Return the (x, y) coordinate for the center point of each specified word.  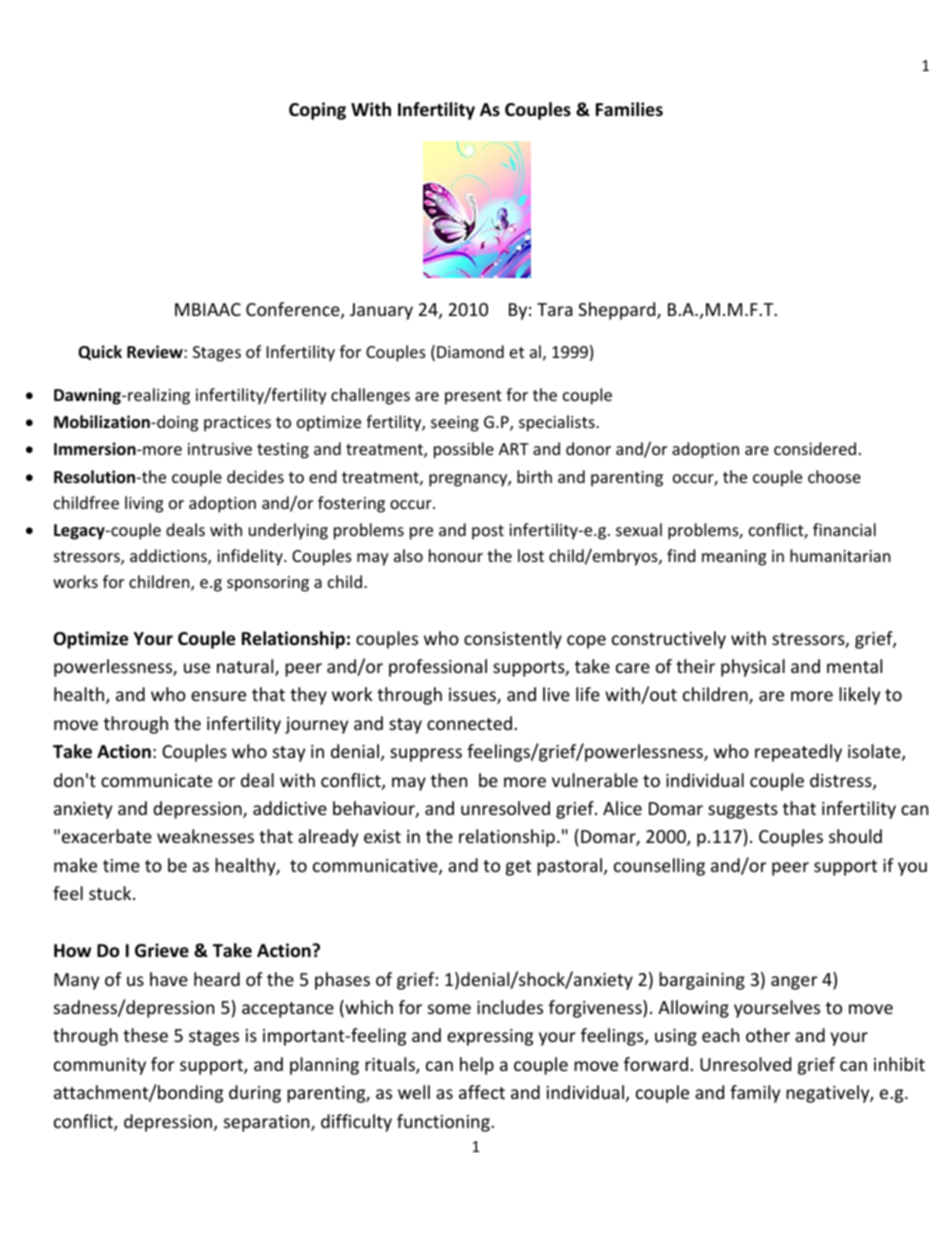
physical (753, 668)
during (255, 1094)
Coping (317, 111)
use (197, 668)
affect (482, 1092)
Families (629, 109)
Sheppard (618, 311)
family (755, 1094)
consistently (513, 640)
